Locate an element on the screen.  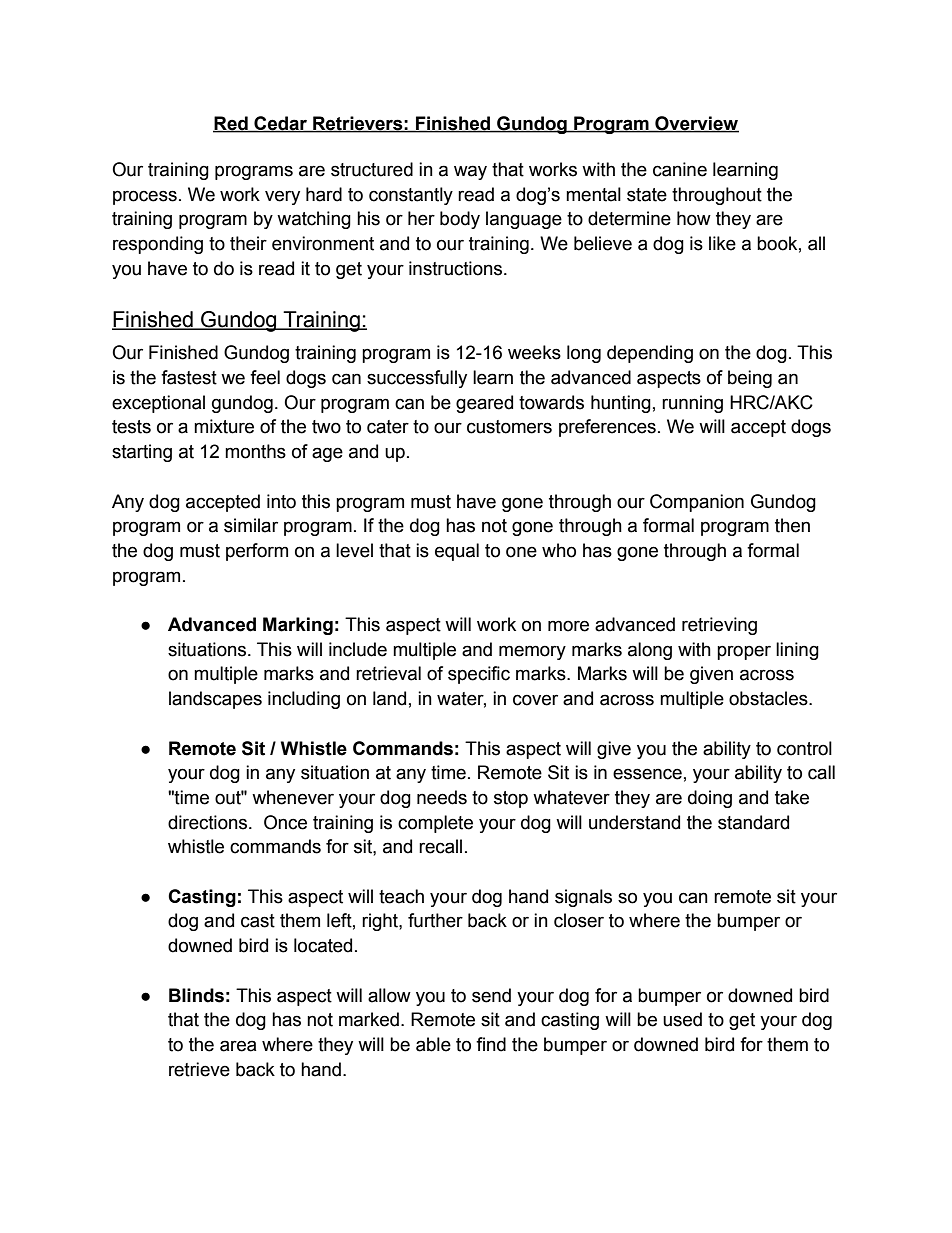
equal is located at coordinates (457, 552).
